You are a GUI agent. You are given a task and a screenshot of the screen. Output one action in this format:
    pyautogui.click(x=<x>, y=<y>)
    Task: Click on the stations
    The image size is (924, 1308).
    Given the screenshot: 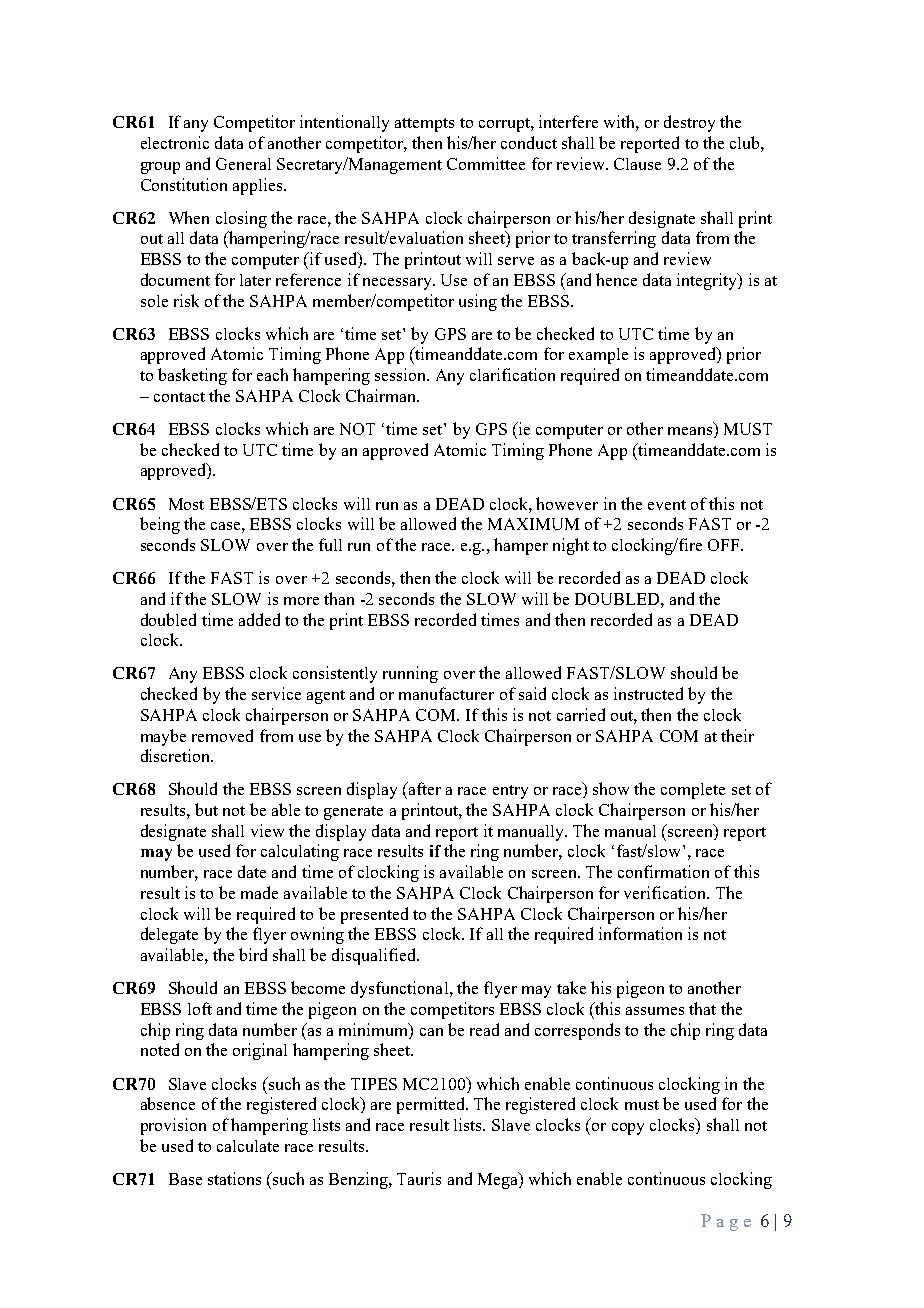 What is the action you would take?
    pyautogui.click(x=234, y=1178)
